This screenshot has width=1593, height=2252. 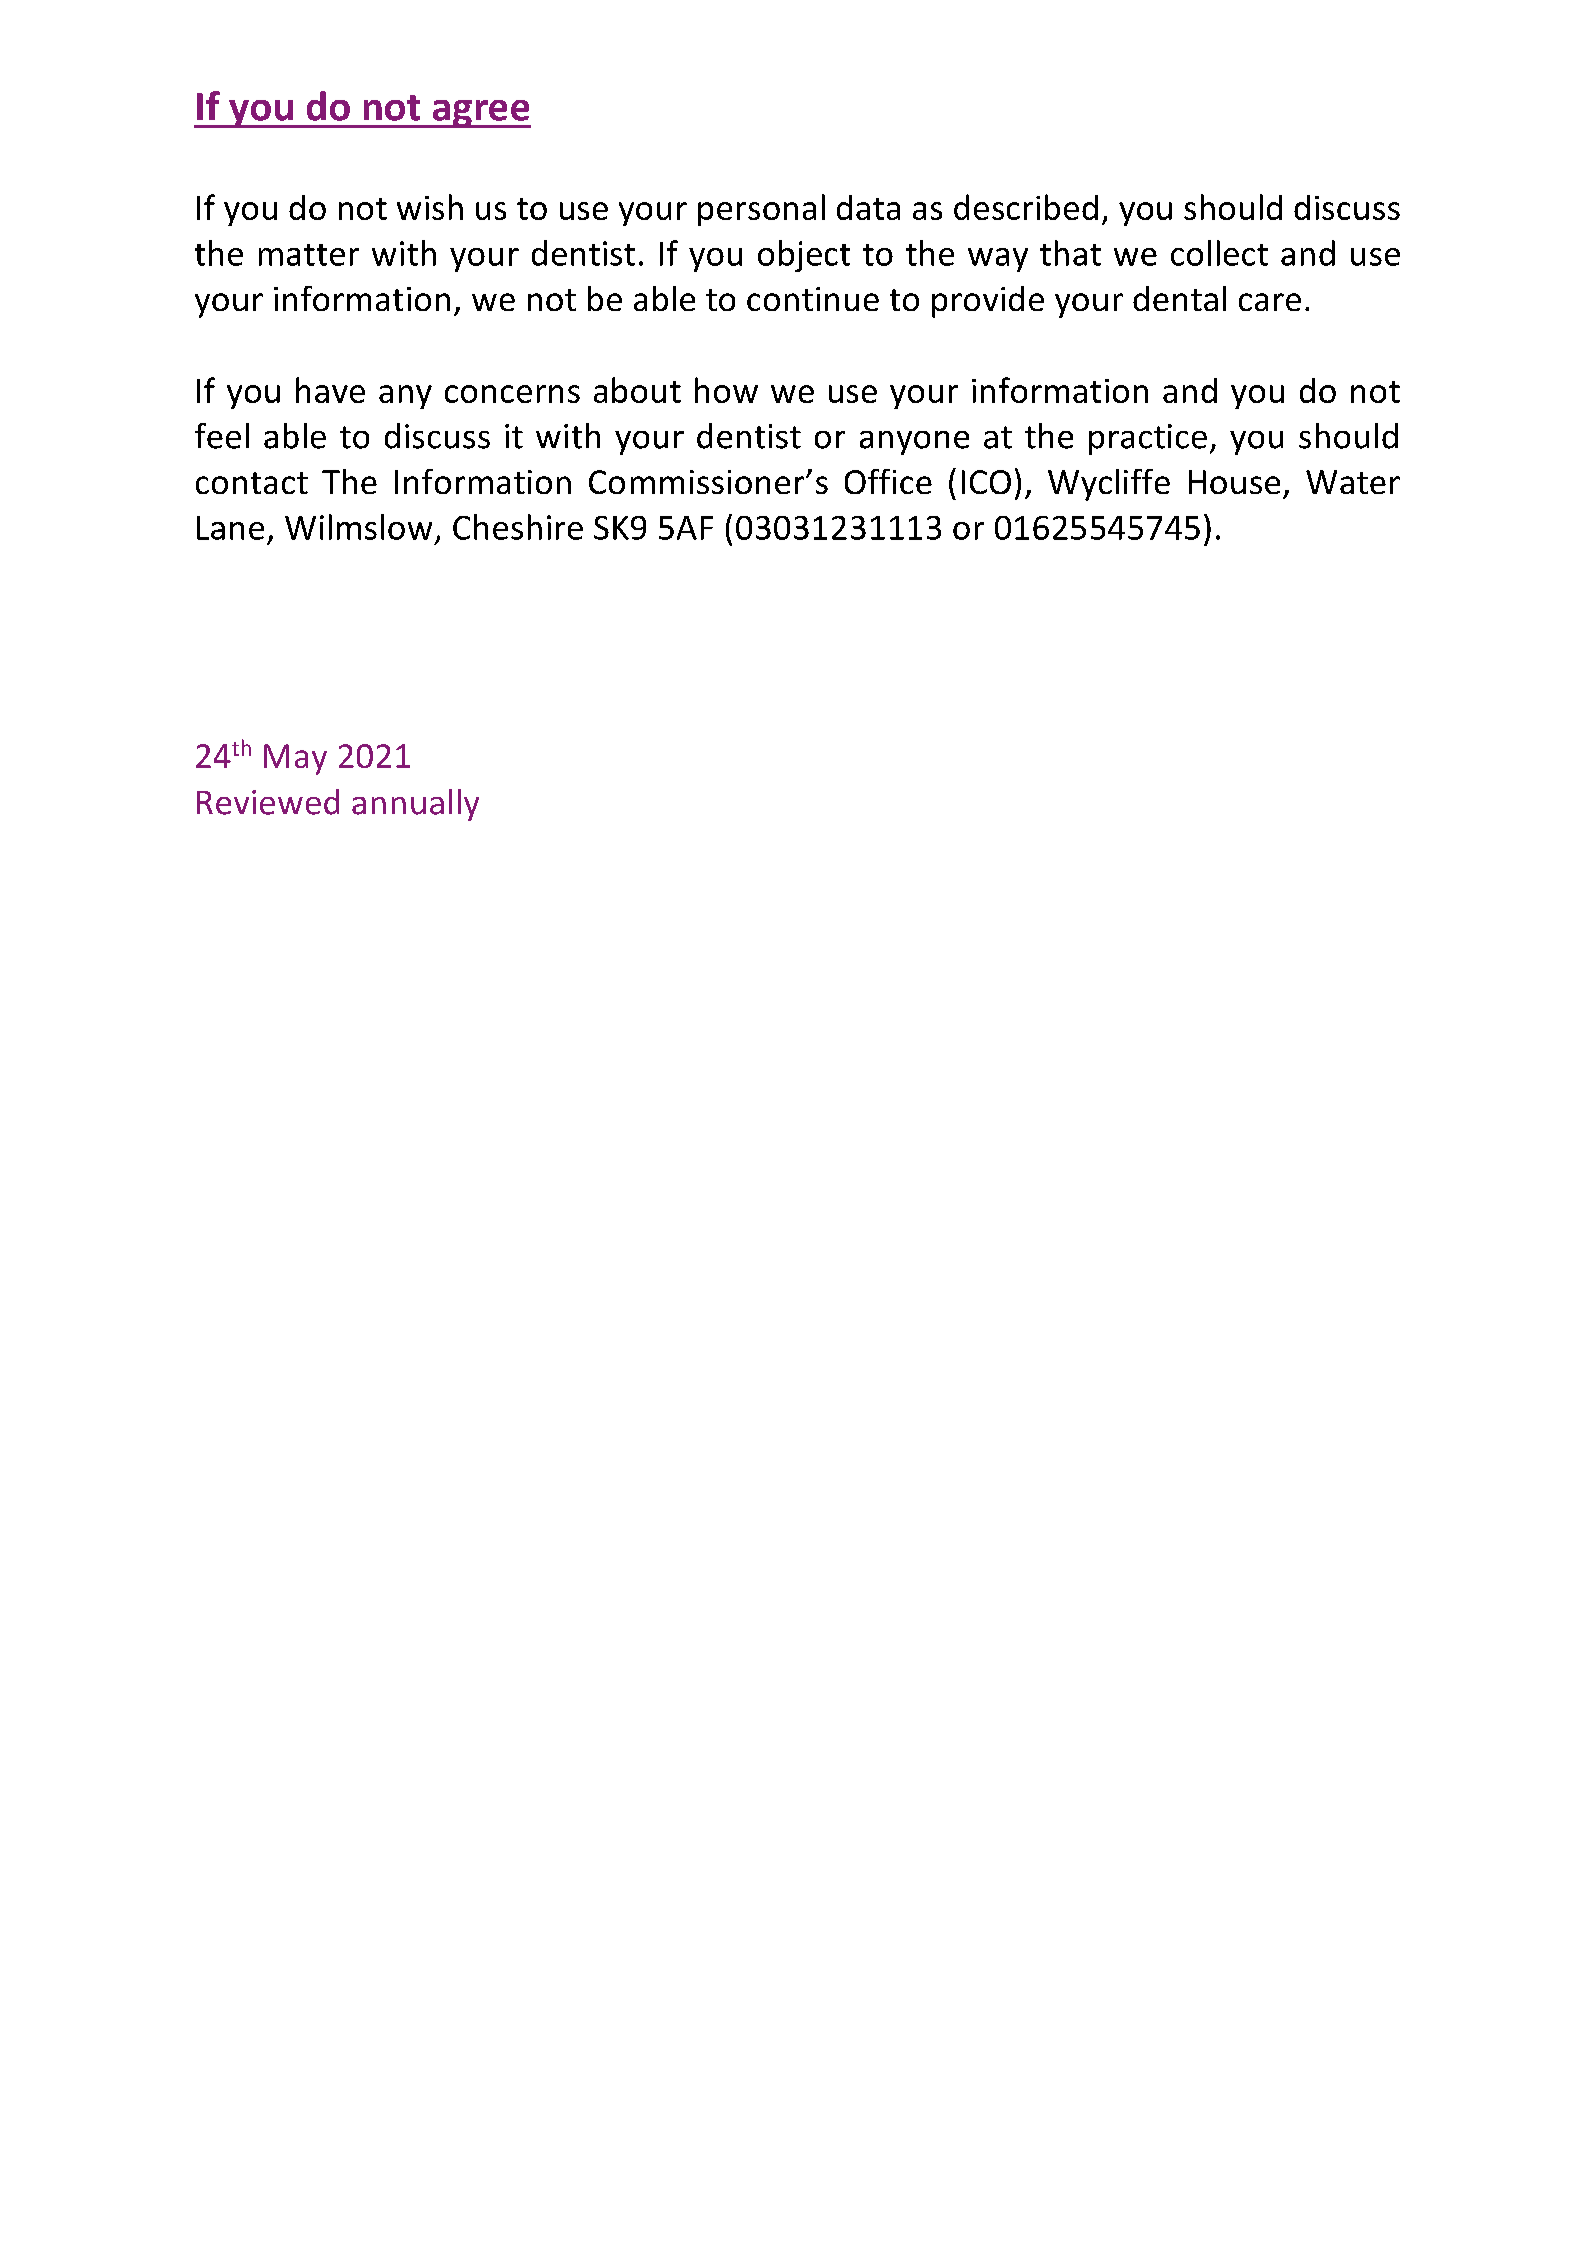 What do you see at coordinates (1026, 207) in the screenshot?
I see `described` at bounding box center [1026, 207].
